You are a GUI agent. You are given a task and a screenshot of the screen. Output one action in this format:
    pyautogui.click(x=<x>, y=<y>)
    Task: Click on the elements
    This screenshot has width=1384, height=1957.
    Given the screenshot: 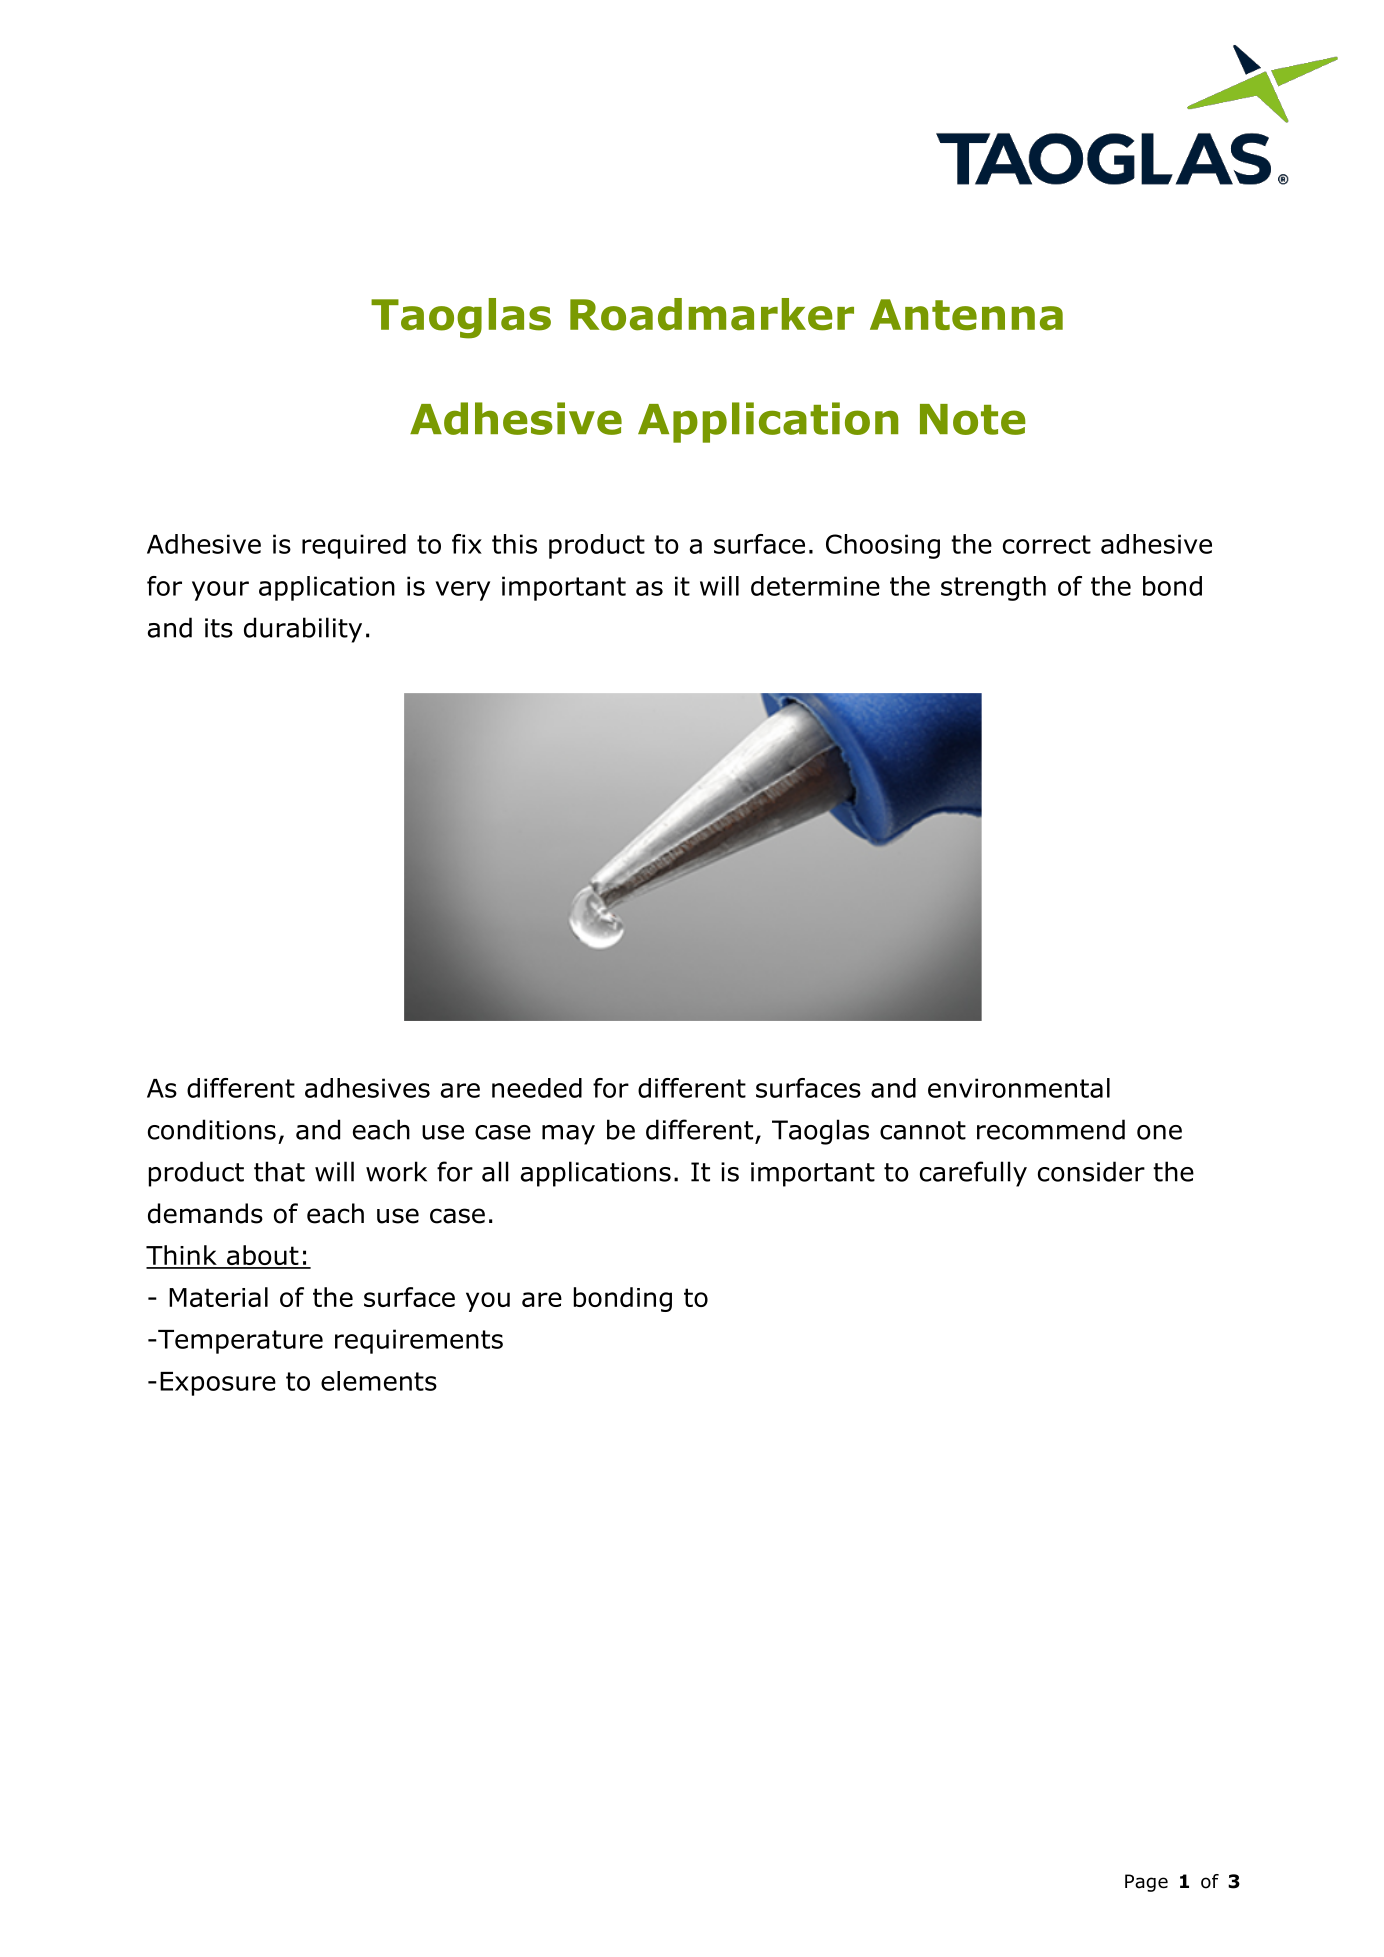 What is the action you would take?
    pyautogui.click(x=379, y=1381)
